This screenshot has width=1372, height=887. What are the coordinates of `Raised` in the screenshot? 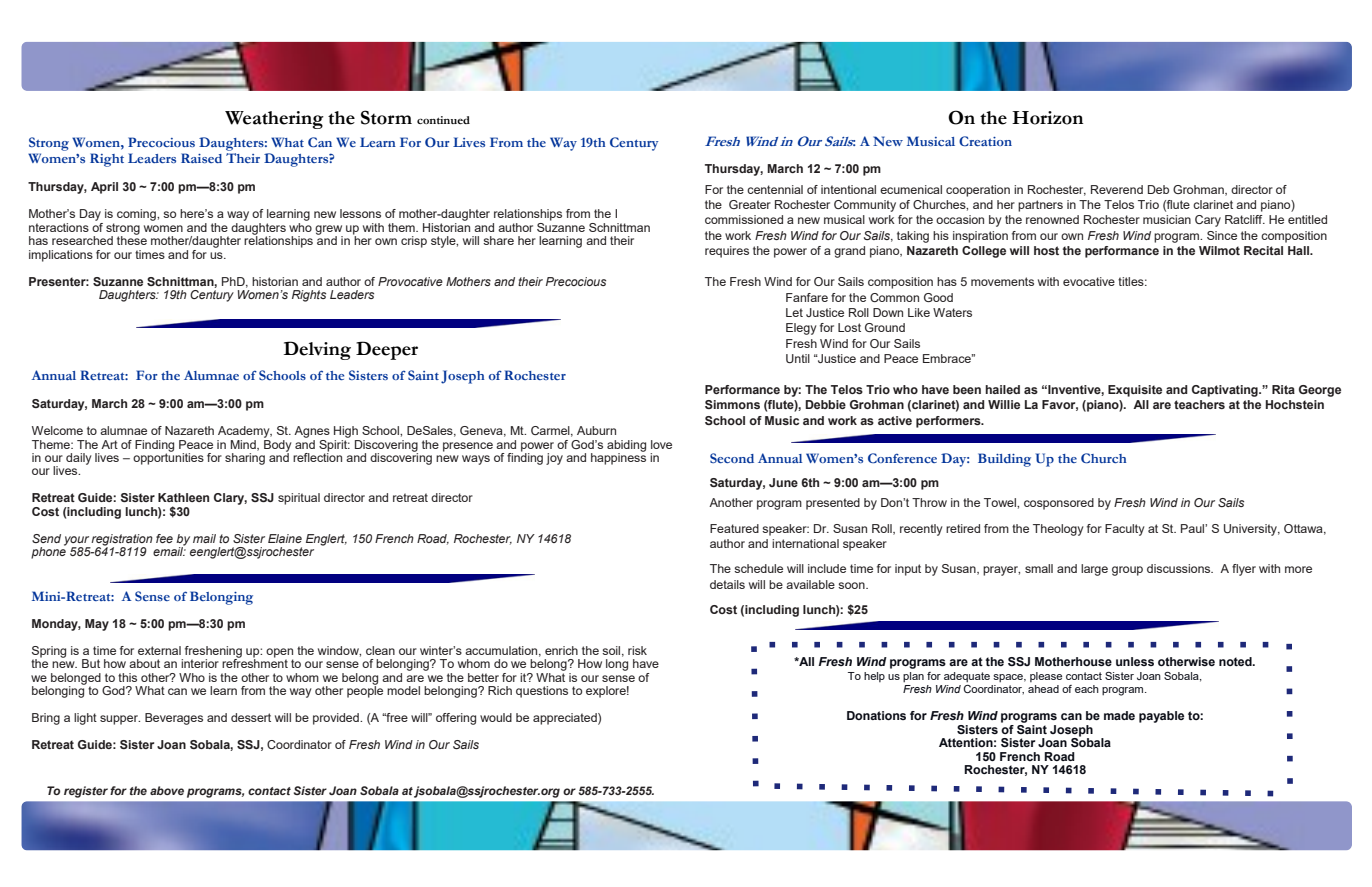 It's located at (201, 158).
